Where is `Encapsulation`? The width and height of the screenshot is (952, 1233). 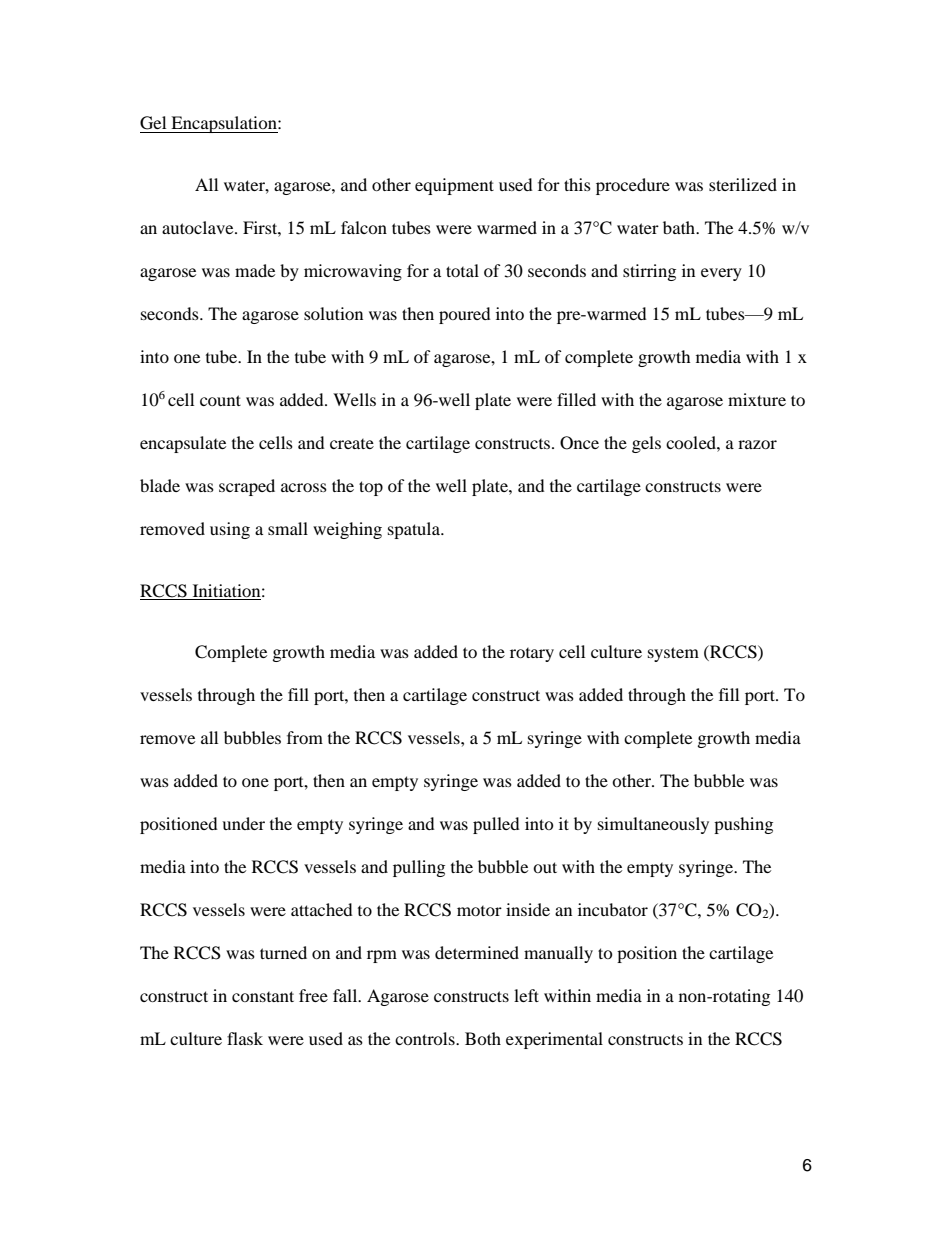 Encapsulation is located at coordinates (224, 124).
